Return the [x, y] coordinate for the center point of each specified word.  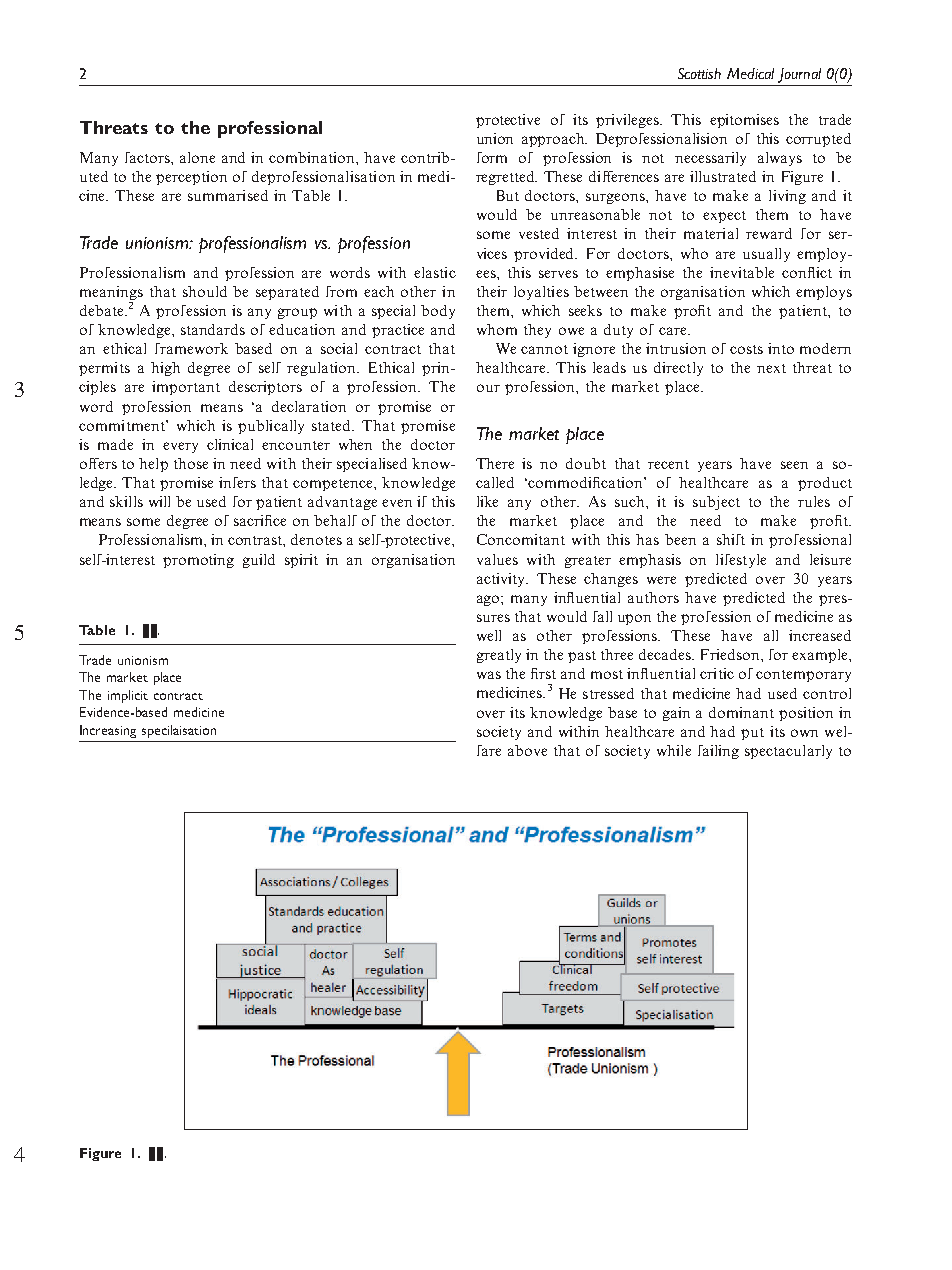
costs [746, 349]
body [438, 312]
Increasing [108, 731]
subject [716, 503]
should [205, 291]
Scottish [699, 73]
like [487, 501]
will [159, 501]
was [489, 675]
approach [554, 140]
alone [197, 157]
